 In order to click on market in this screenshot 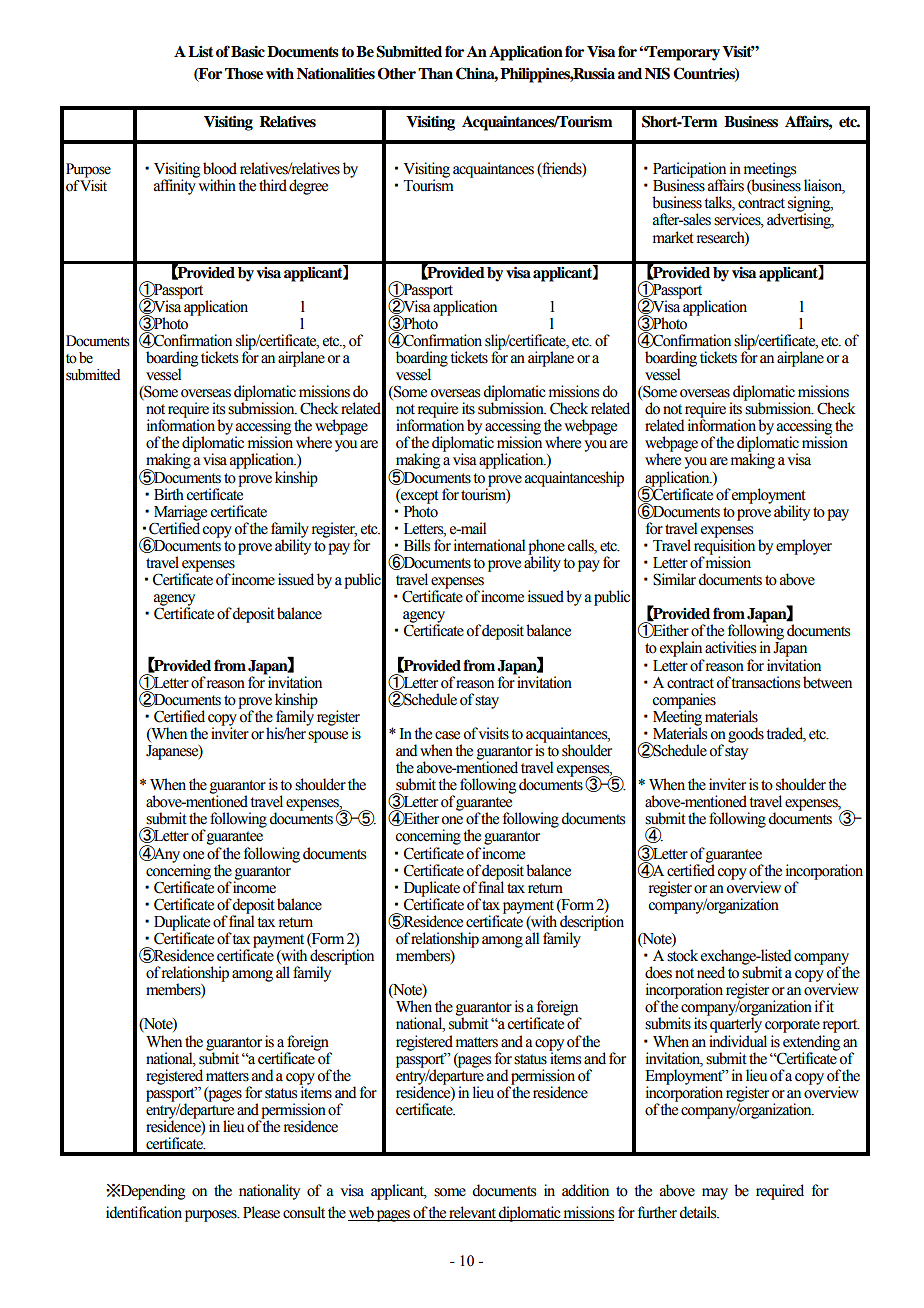, I will do `click(673, 237)`.
